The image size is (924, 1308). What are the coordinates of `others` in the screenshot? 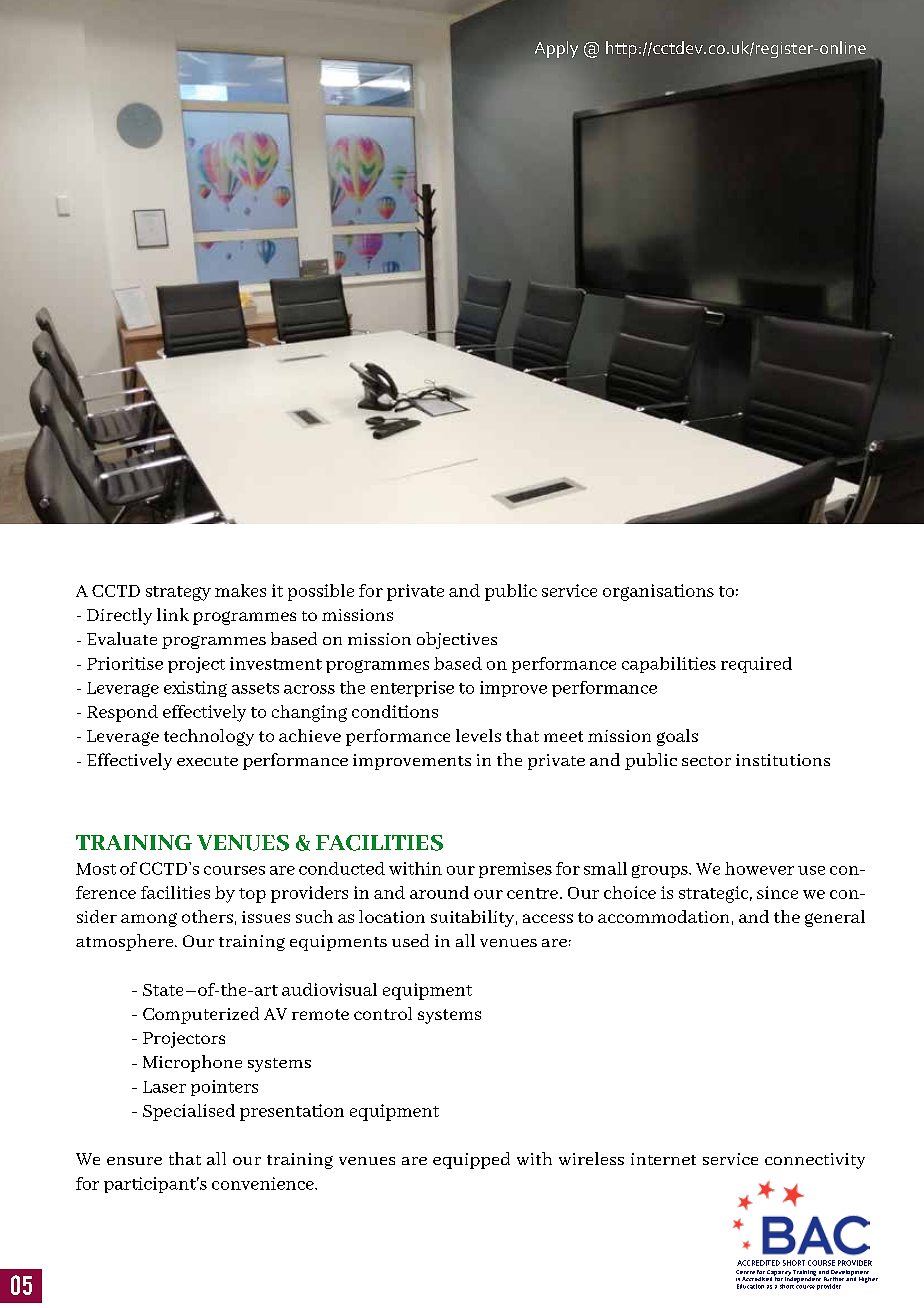 It's located at (207, 916).
